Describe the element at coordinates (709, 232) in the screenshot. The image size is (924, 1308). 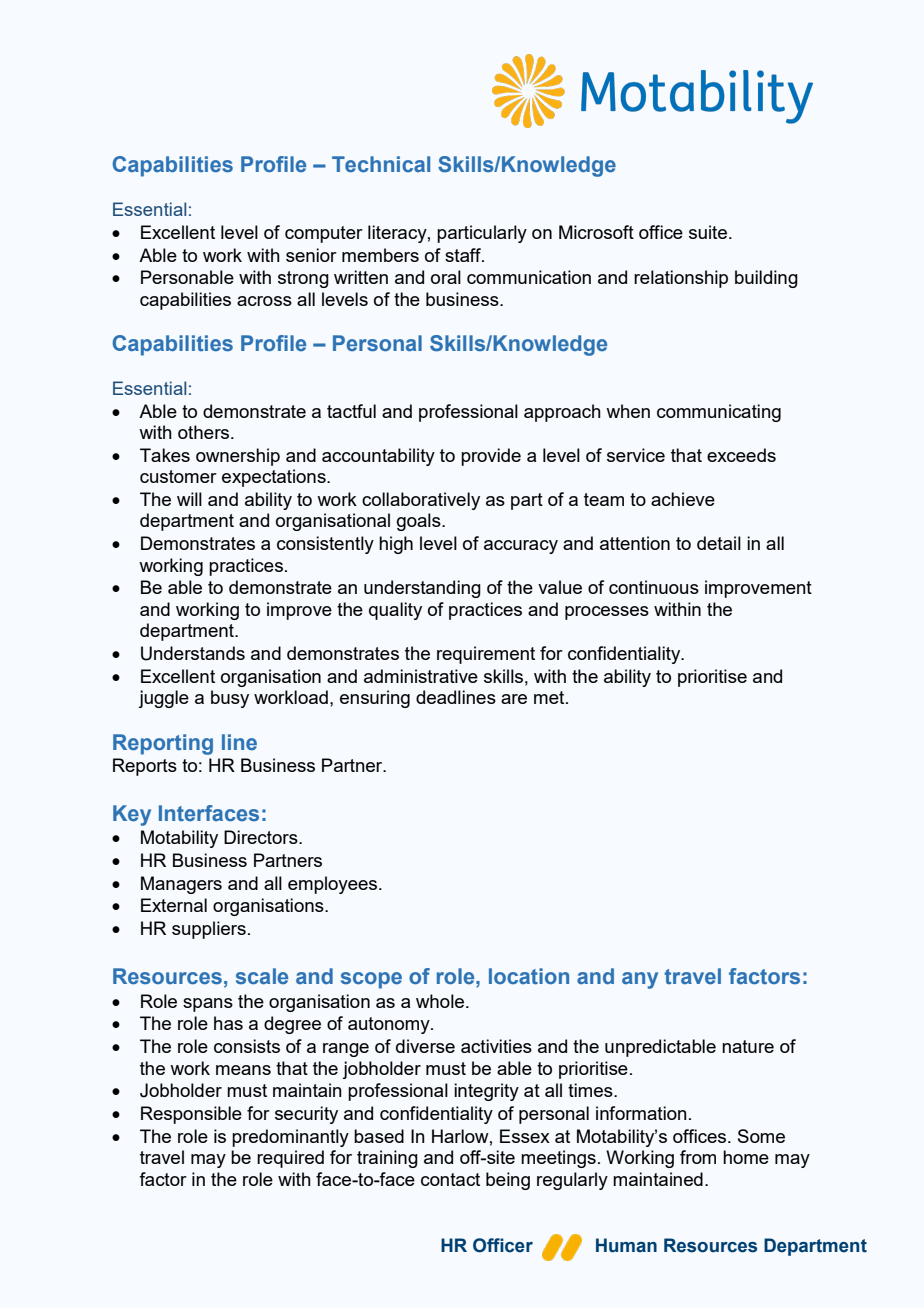
I see `suite` at that location.
